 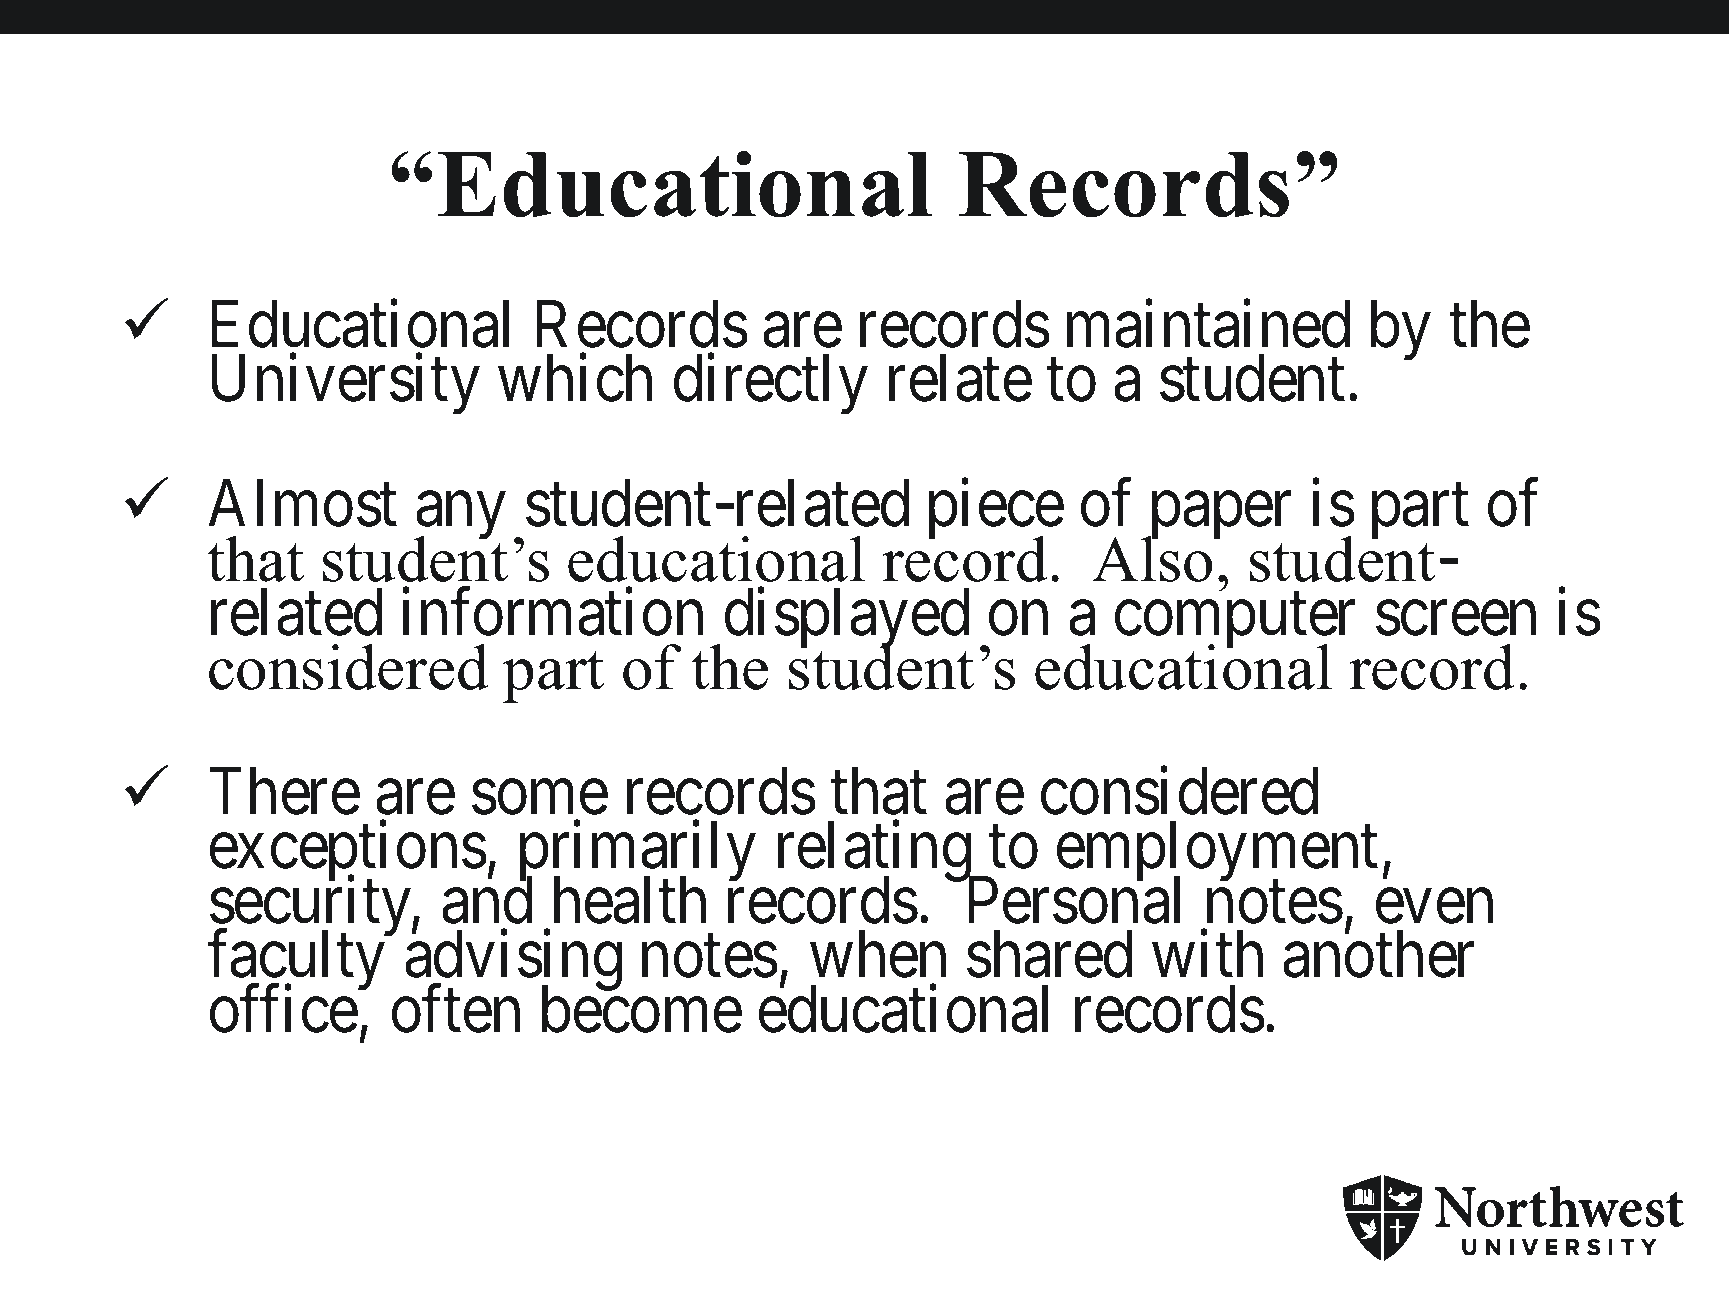 What do you see at coordinates (1153, 557) in the screenshot?
I see `Also` at bounding box center [1153, 557].
